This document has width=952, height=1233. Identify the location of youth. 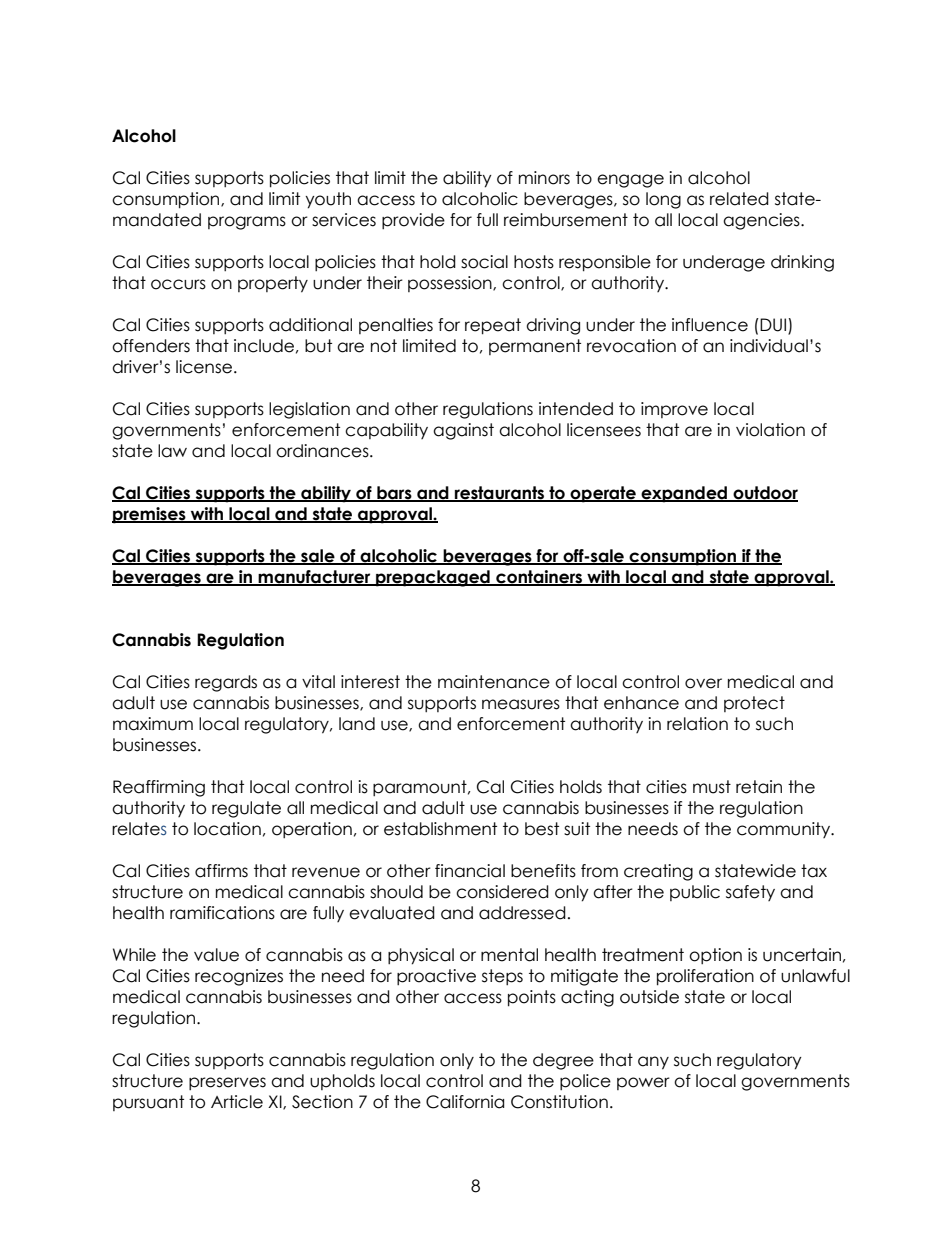
(328, 200).
